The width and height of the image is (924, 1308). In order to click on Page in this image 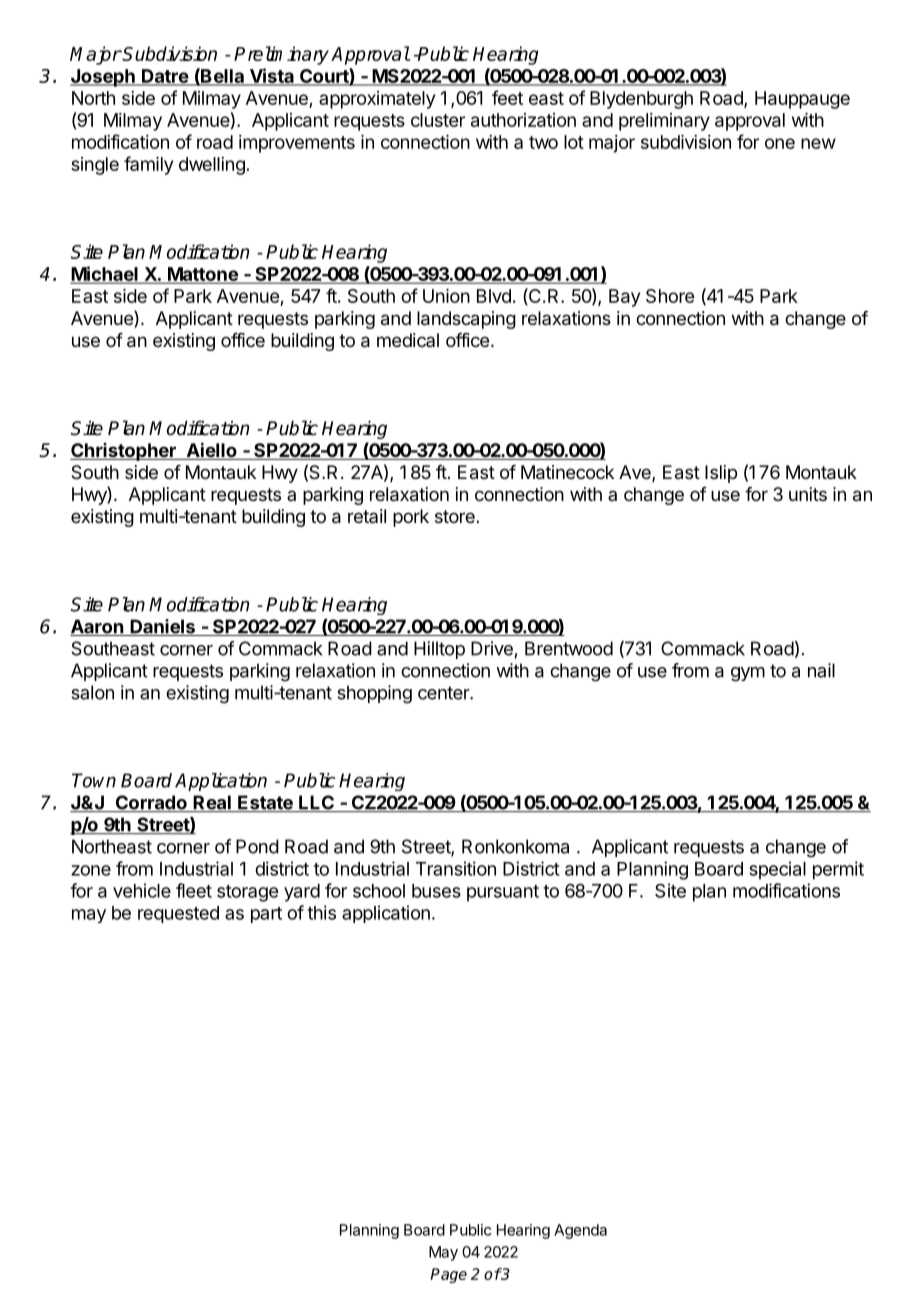, I will do `click(448, 1275)`.
